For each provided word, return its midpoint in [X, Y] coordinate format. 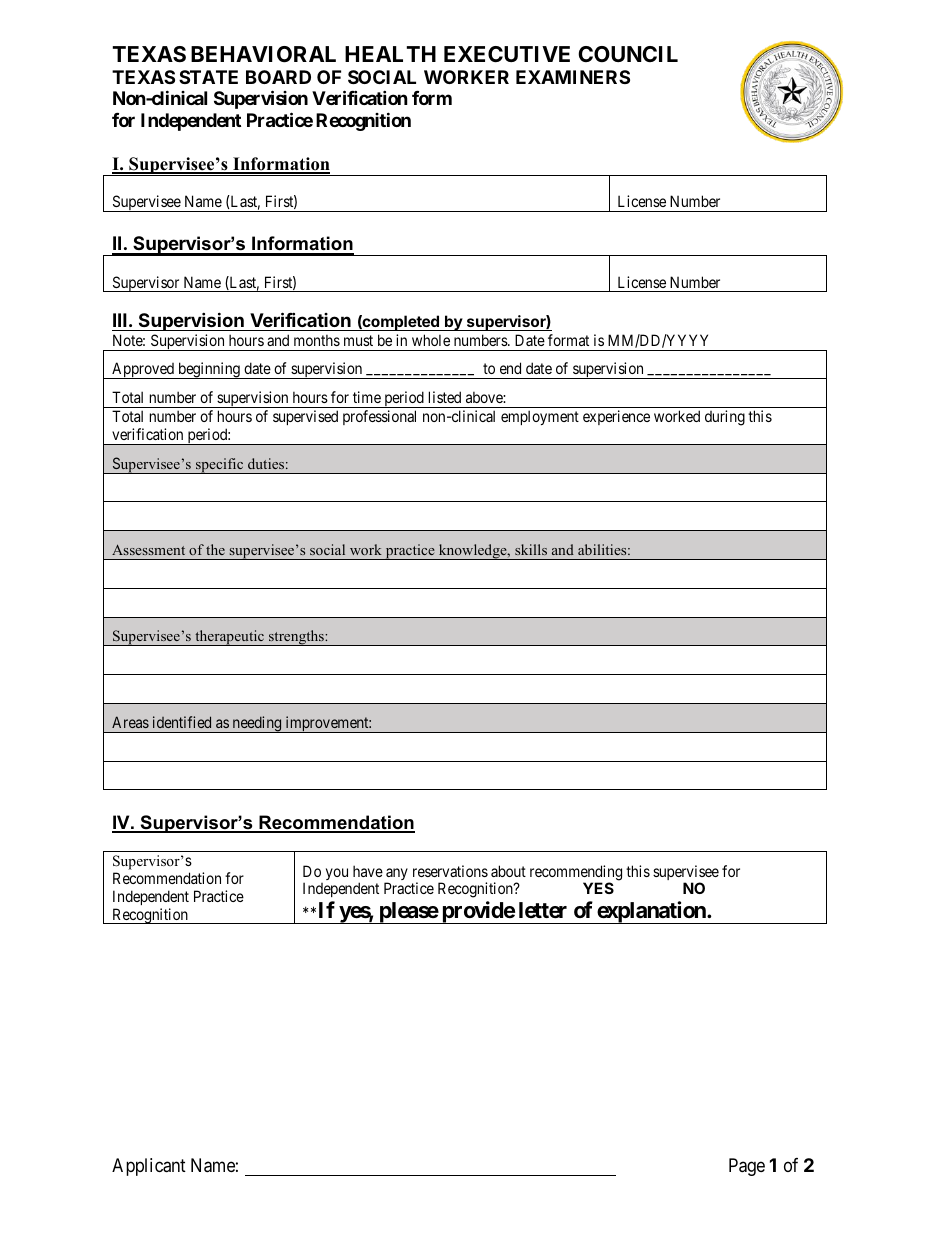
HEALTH [390, 54]
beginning [209, 370]
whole [431, 340]
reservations [450, 871]
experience [616, 417]
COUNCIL [628, 54]
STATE [208, 77]
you [337, 874]
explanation [651, 912]
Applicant [149, 1167]
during [725, 418]
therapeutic [230, 638]
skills [531, 549]
